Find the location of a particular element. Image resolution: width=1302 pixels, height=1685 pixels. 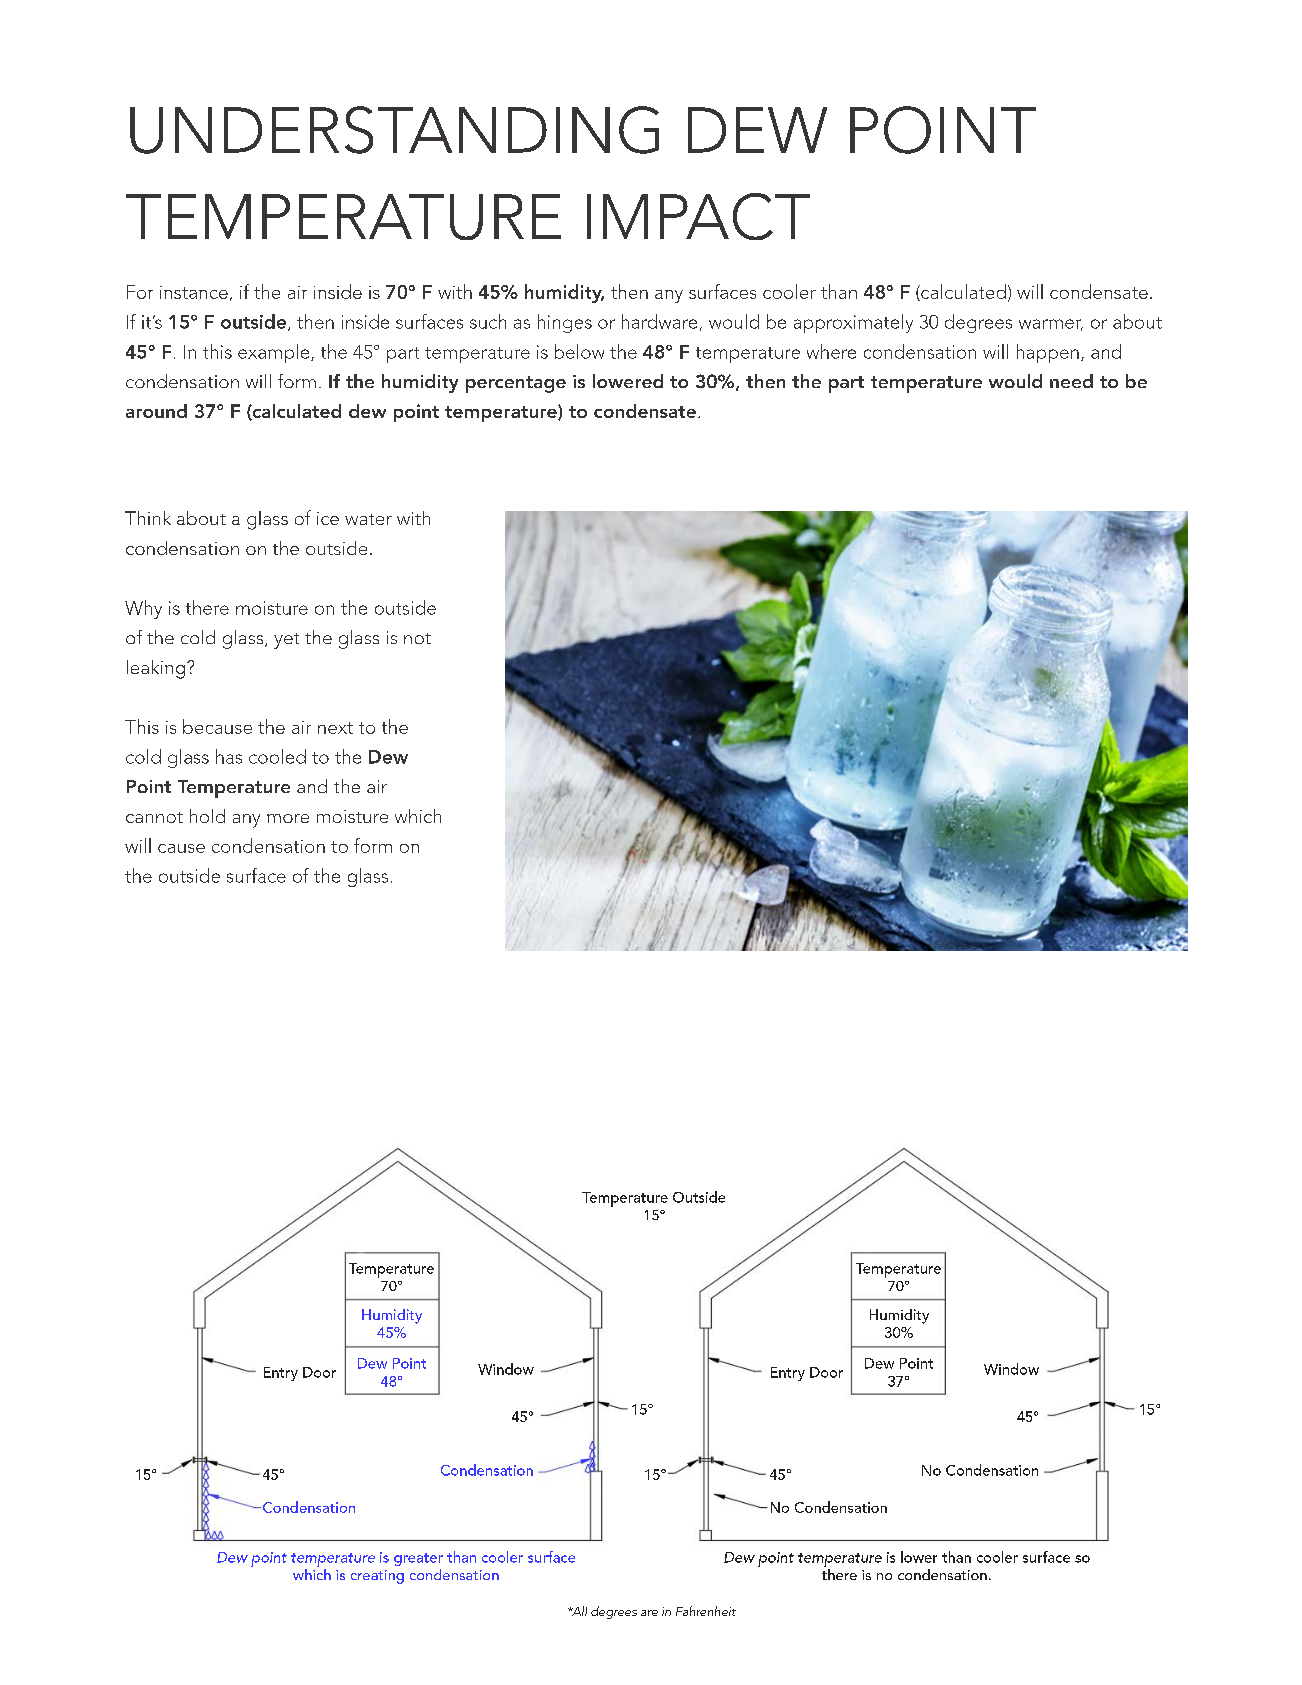

creating is located at coordinates (377, 1577).
